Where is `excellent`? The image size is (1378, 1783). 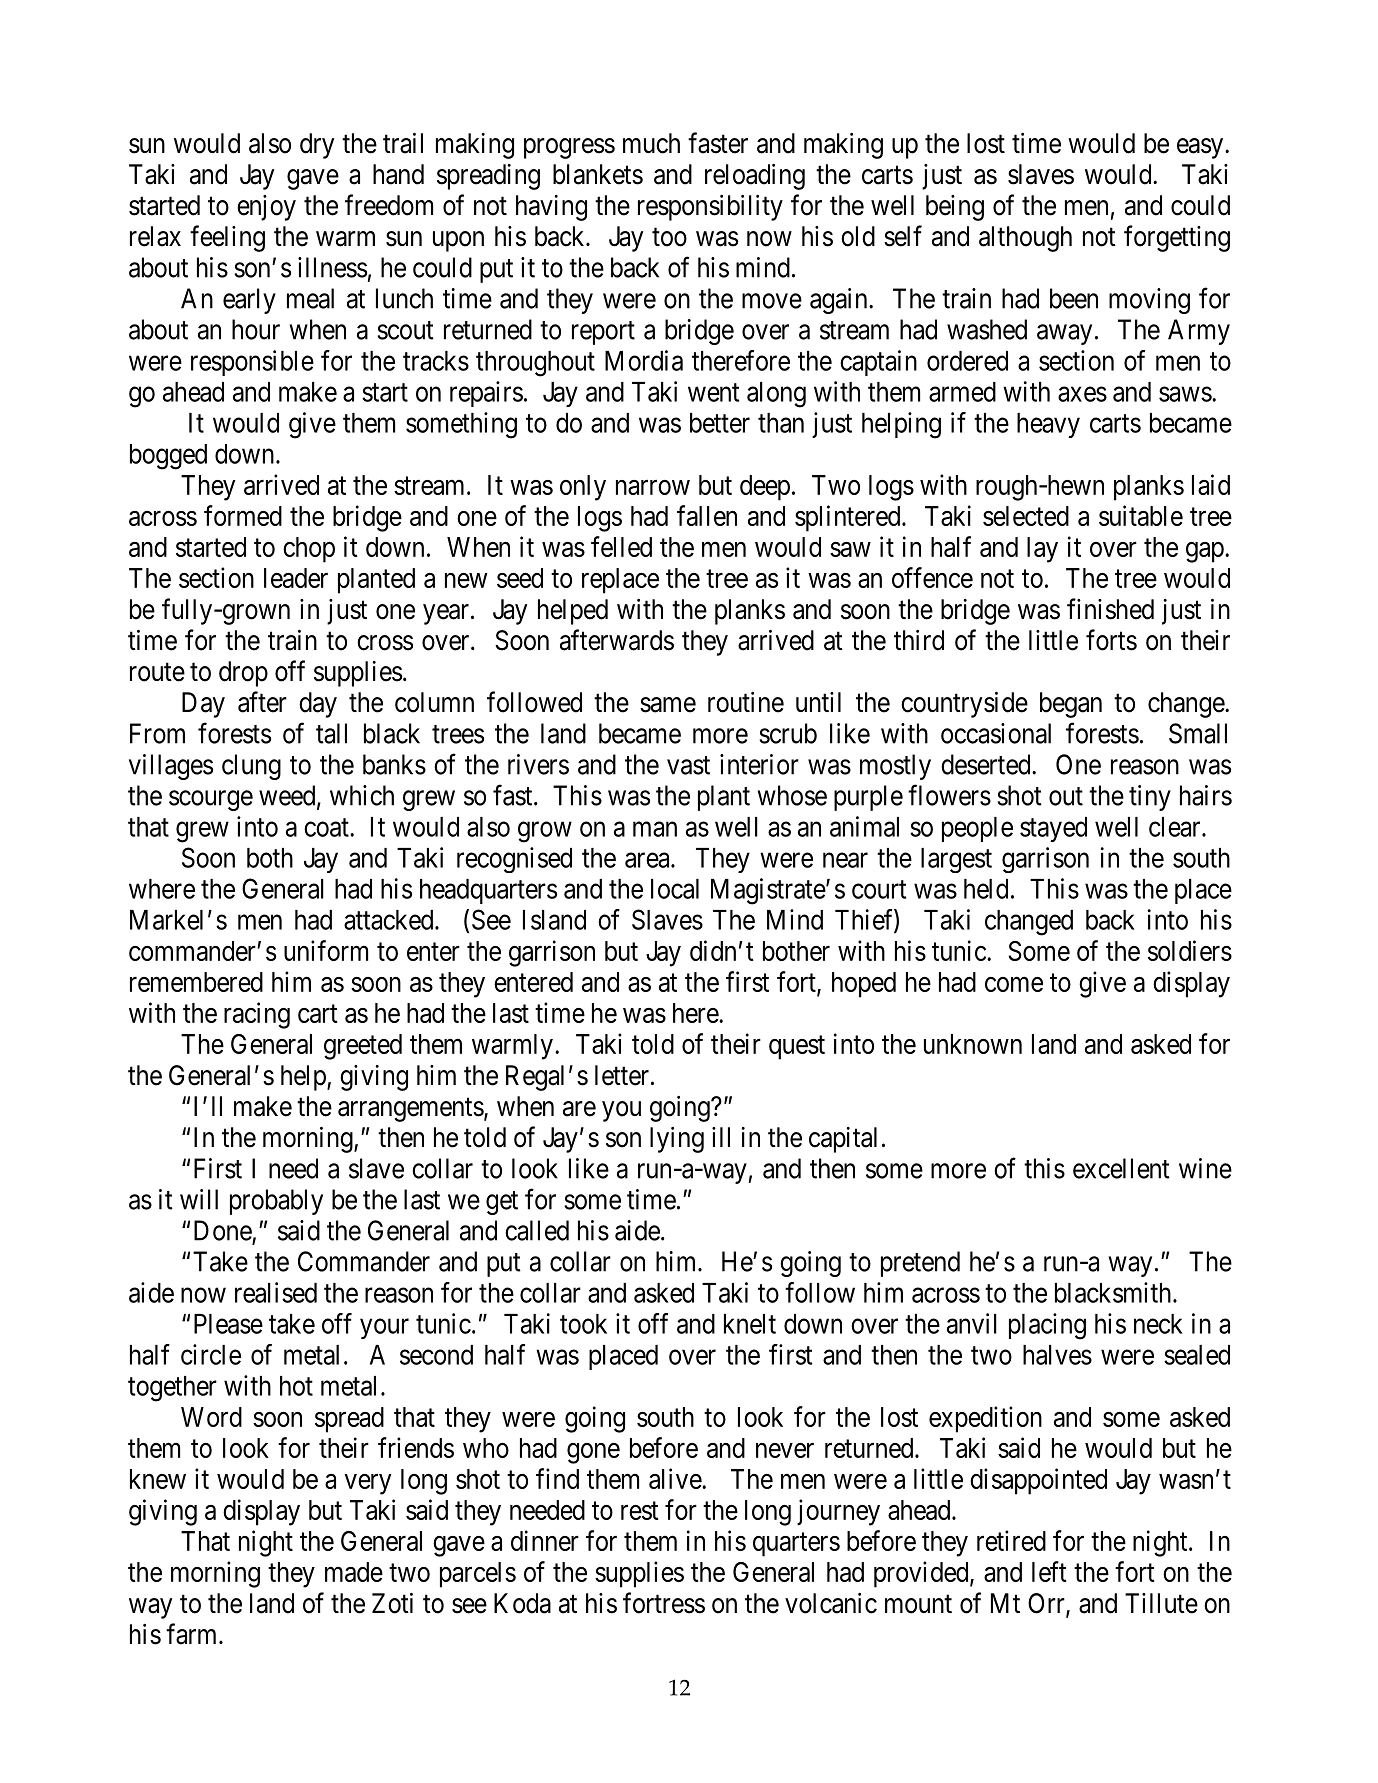
excellent is located at coordinates (1121, 1168).
